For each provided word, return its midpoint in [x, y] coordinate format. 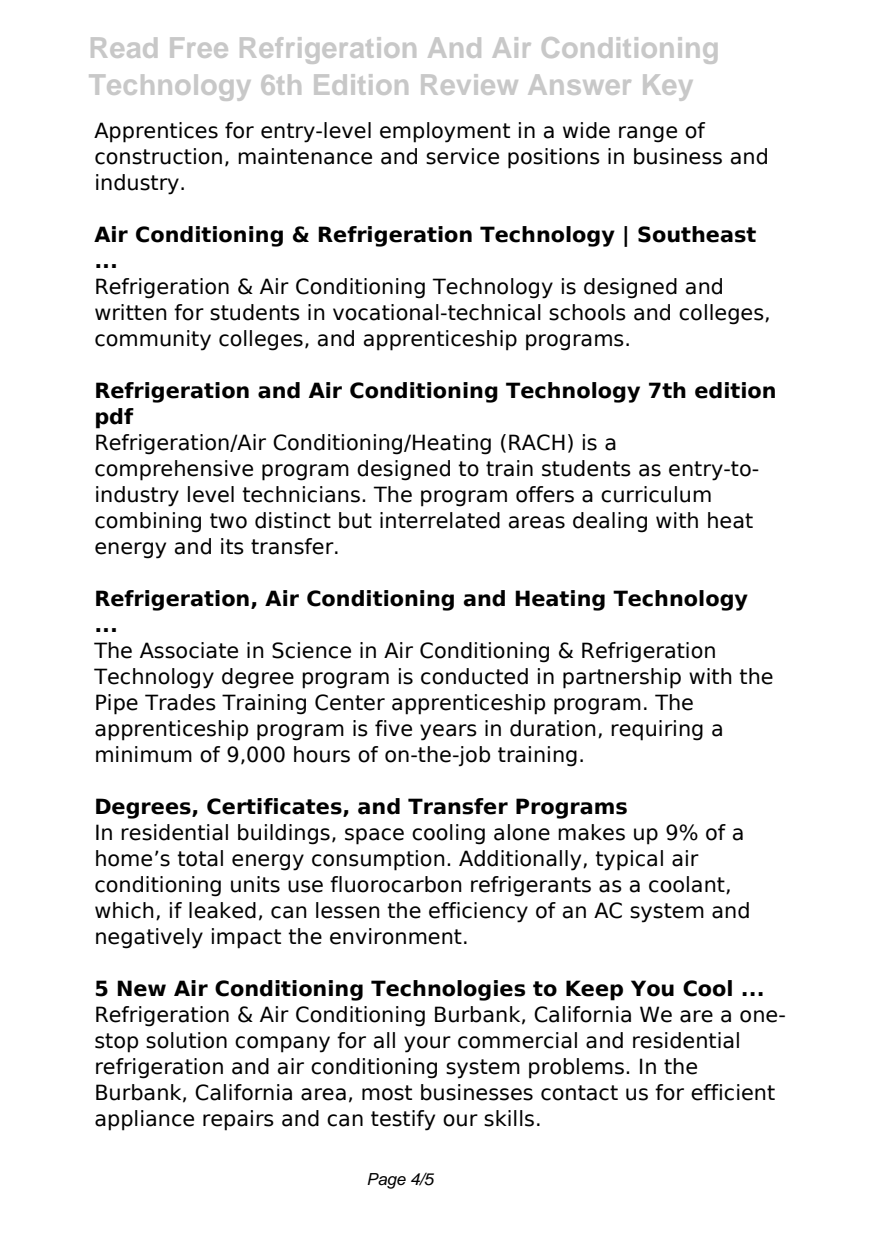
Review [469, 84]
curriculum [656, 494]
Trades [180, 702]
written [131, 312]
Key [668, 87]
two [228, 521]
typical [629, 860]
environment [396, 936]
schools [587, 312]
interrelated [440, 520]
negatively [149, 938]
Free [199, 47]
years [448, 732]
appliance [144, 1120]
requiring [657, 730]
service [462, 156]
